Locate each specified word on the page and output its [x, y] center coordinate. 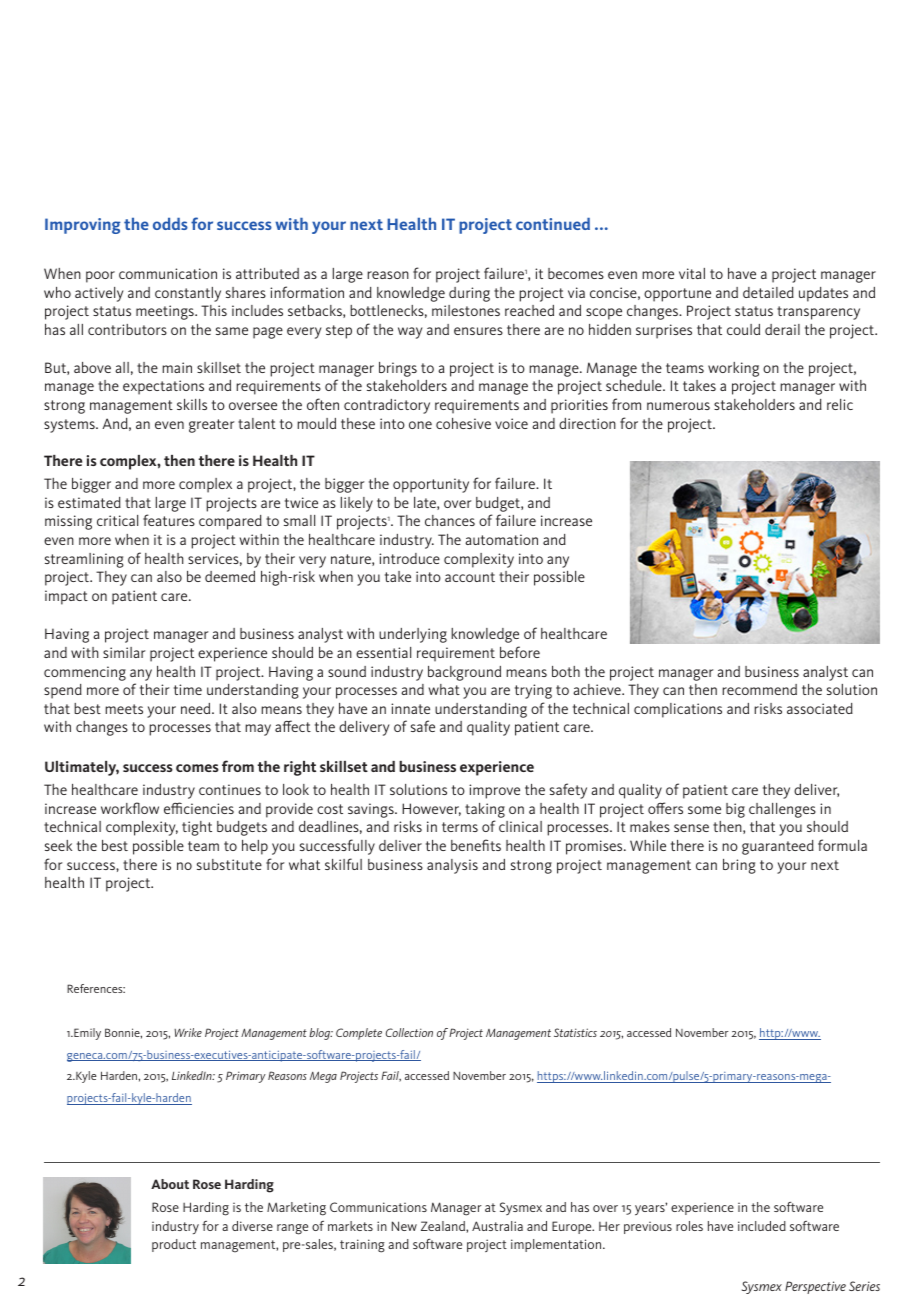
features [169, 520]
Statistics [575, 1032]
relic [840, 404]
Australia [497, 1226]
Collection [409, 1032]
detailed [768, 292]
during [469, 294]
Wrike [188, 1032]
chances [450, 520]
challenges [782, 810]
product [174, 1245]
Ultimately [82, 768]
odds [170, 224]
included [762, 1226]
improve [494, 791]
